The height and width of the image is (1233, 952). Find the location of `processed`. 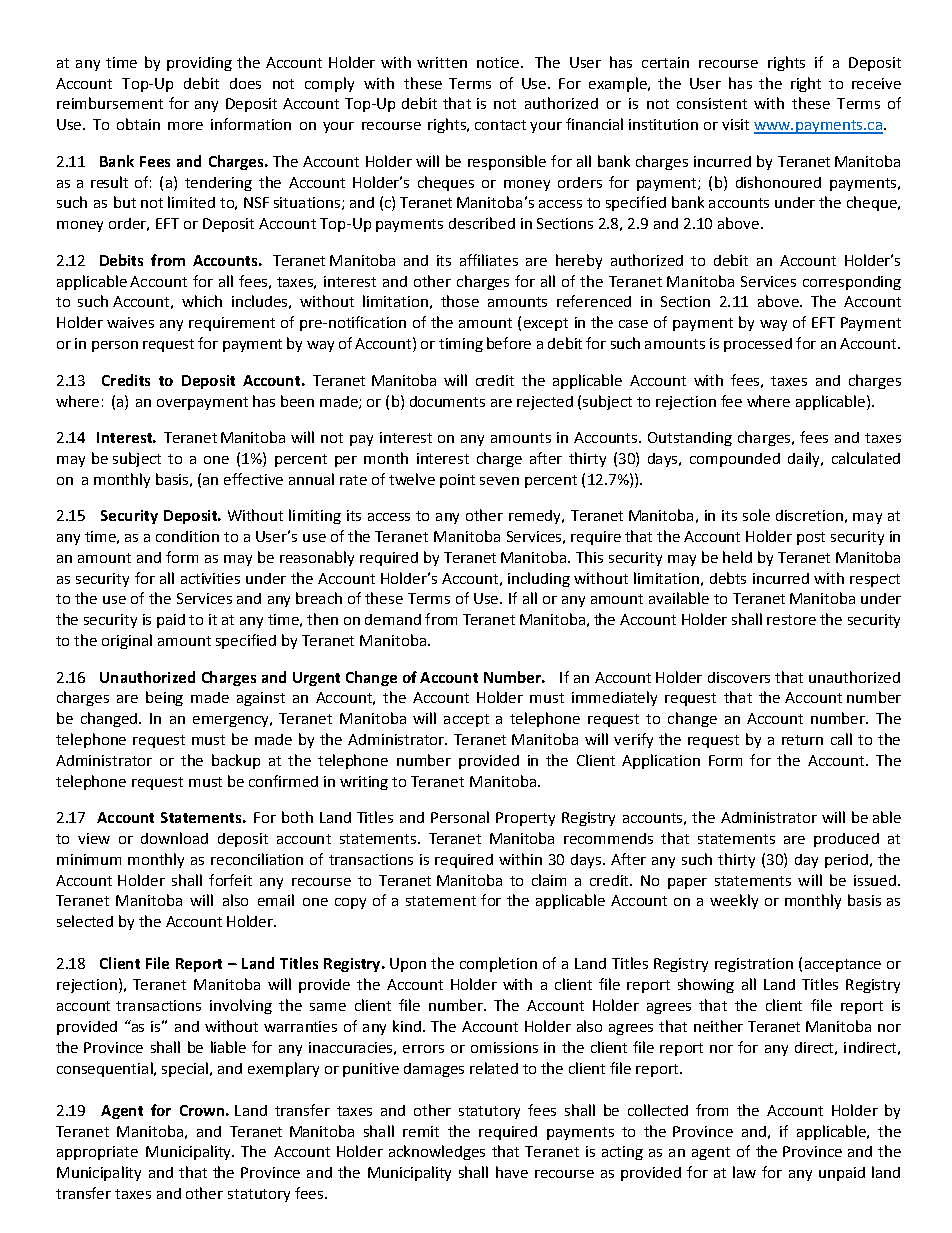

processed is located at coordinates (758, 345).
